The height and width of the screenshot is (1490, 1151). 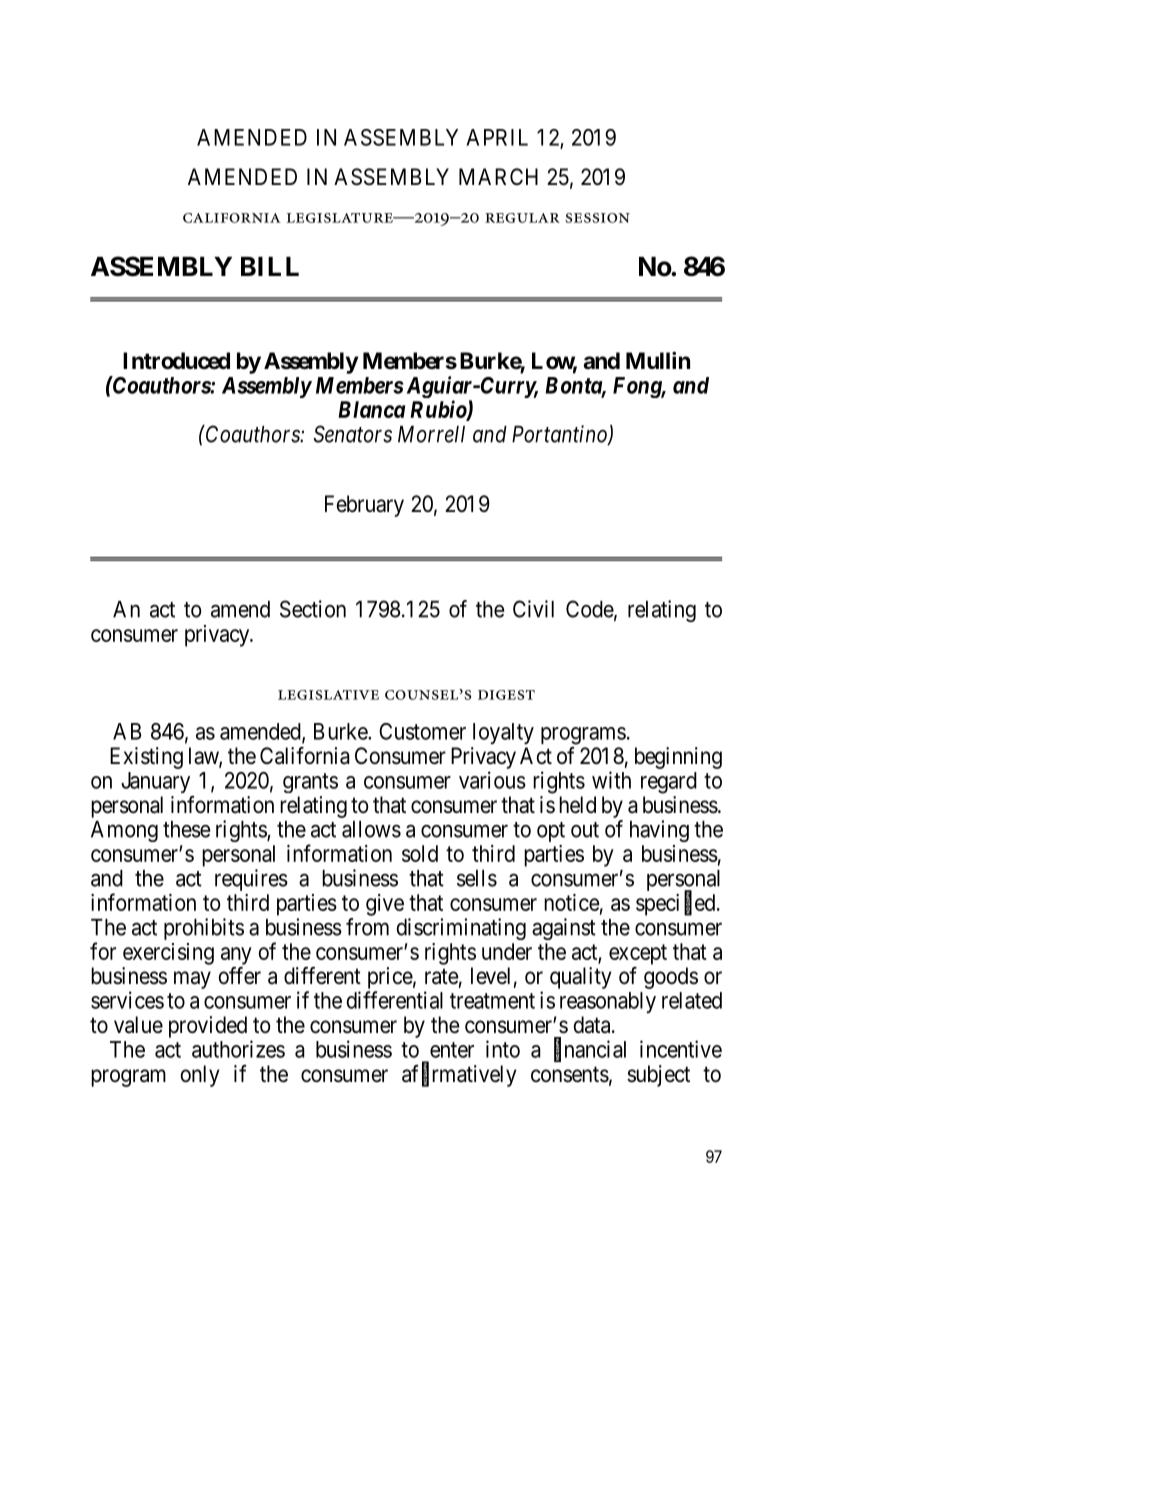 I want to click on session, so click(x=597, y=218).
